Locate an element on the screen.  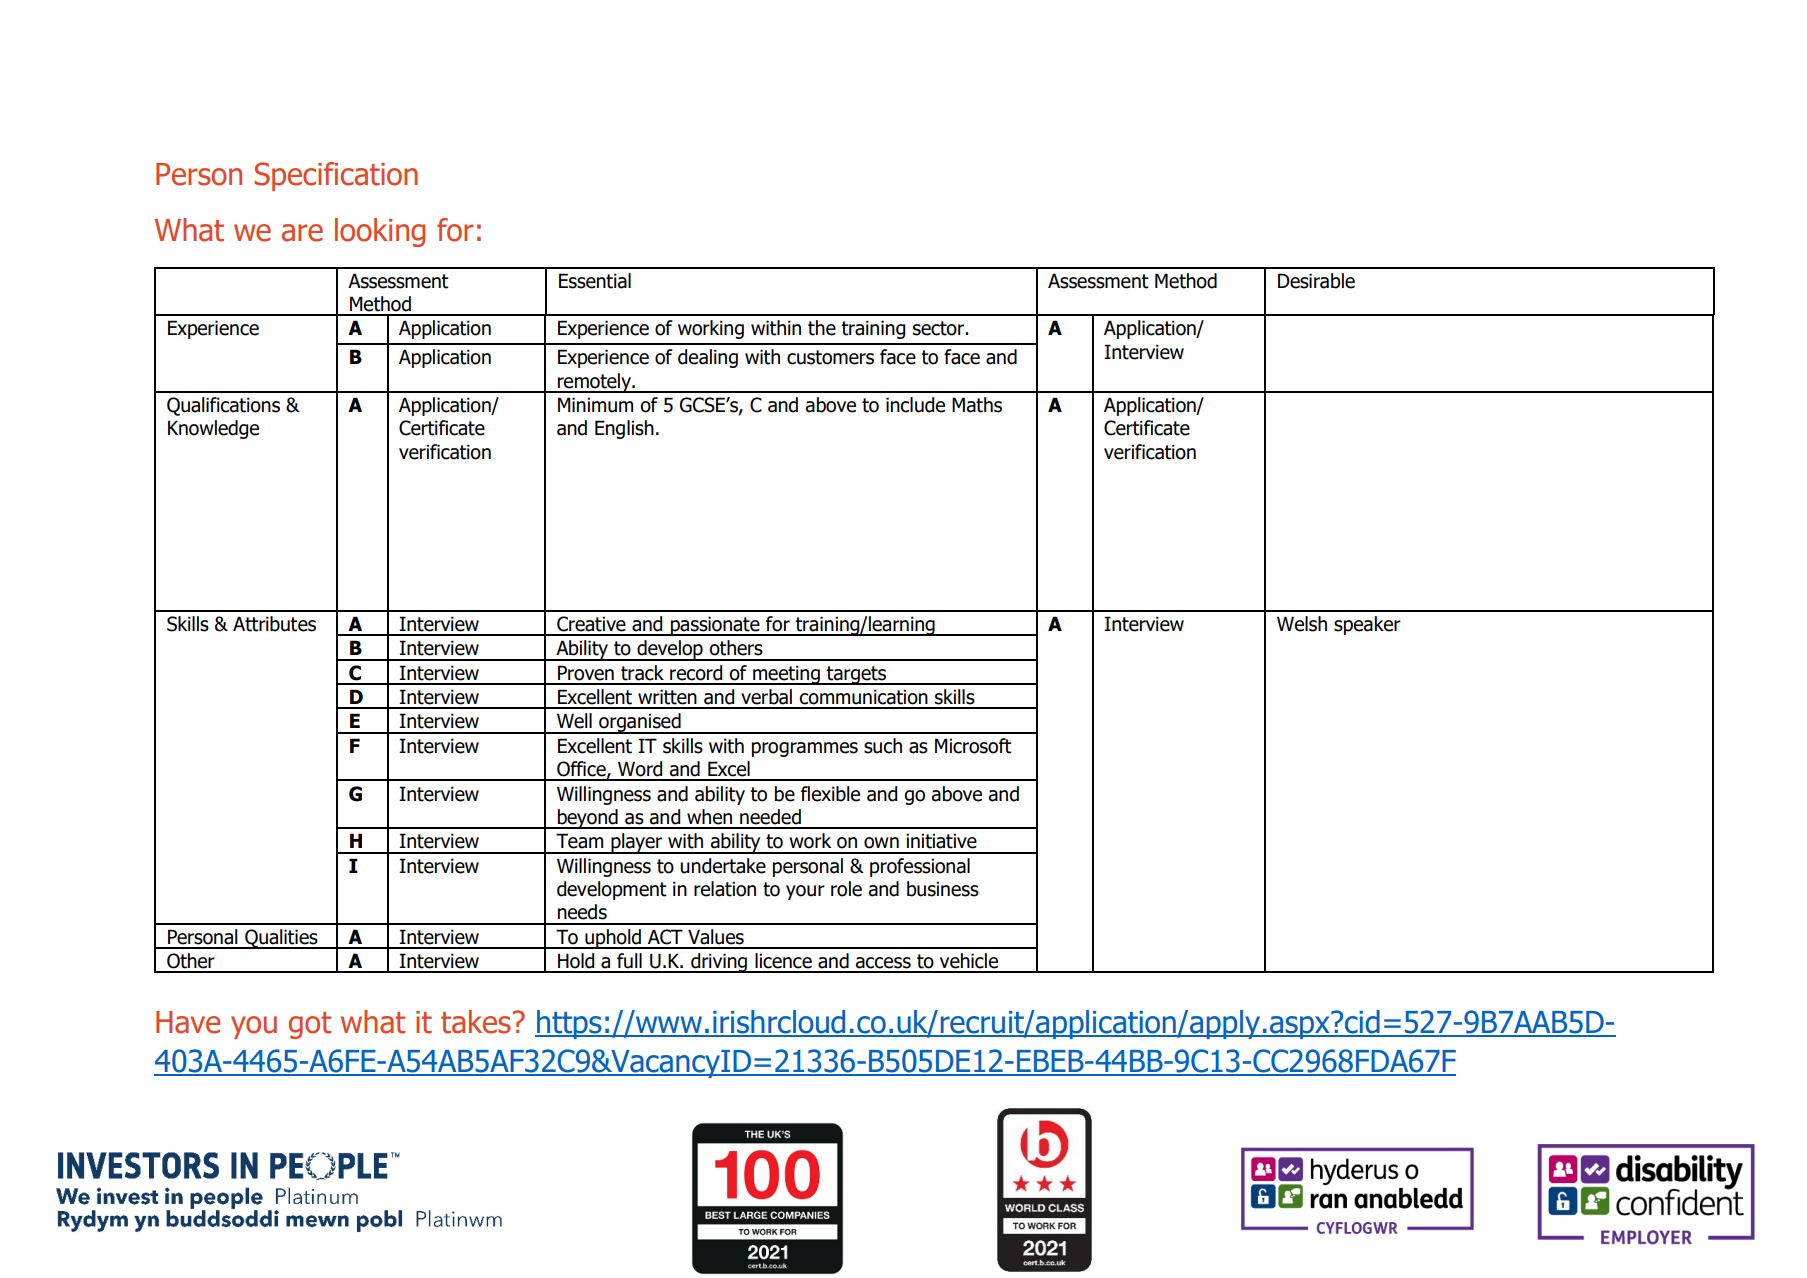
Attributes is located at coordinates (274, 624).
